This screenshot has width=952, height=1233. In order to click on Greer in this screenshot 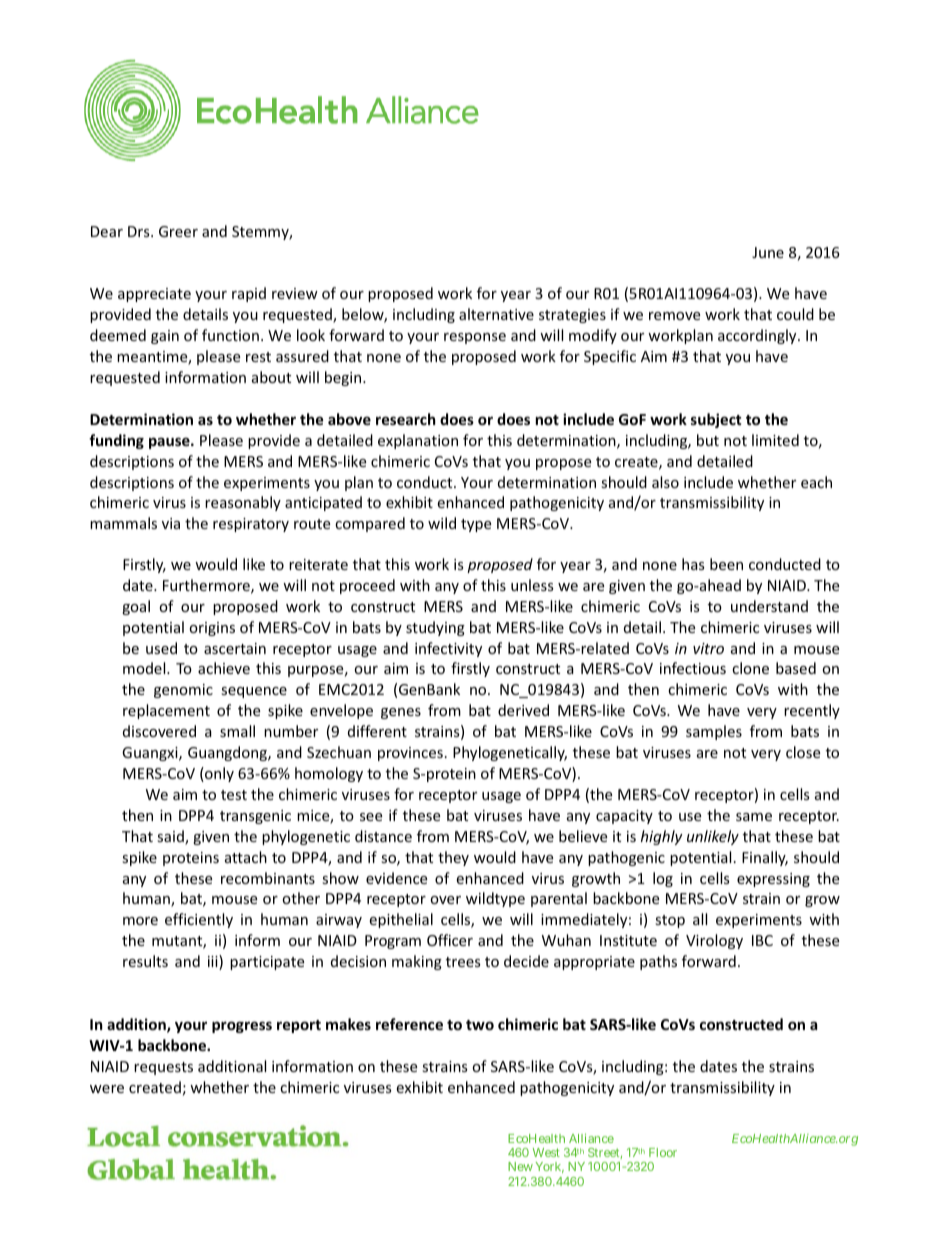, I will do `click(178, 231)`.
